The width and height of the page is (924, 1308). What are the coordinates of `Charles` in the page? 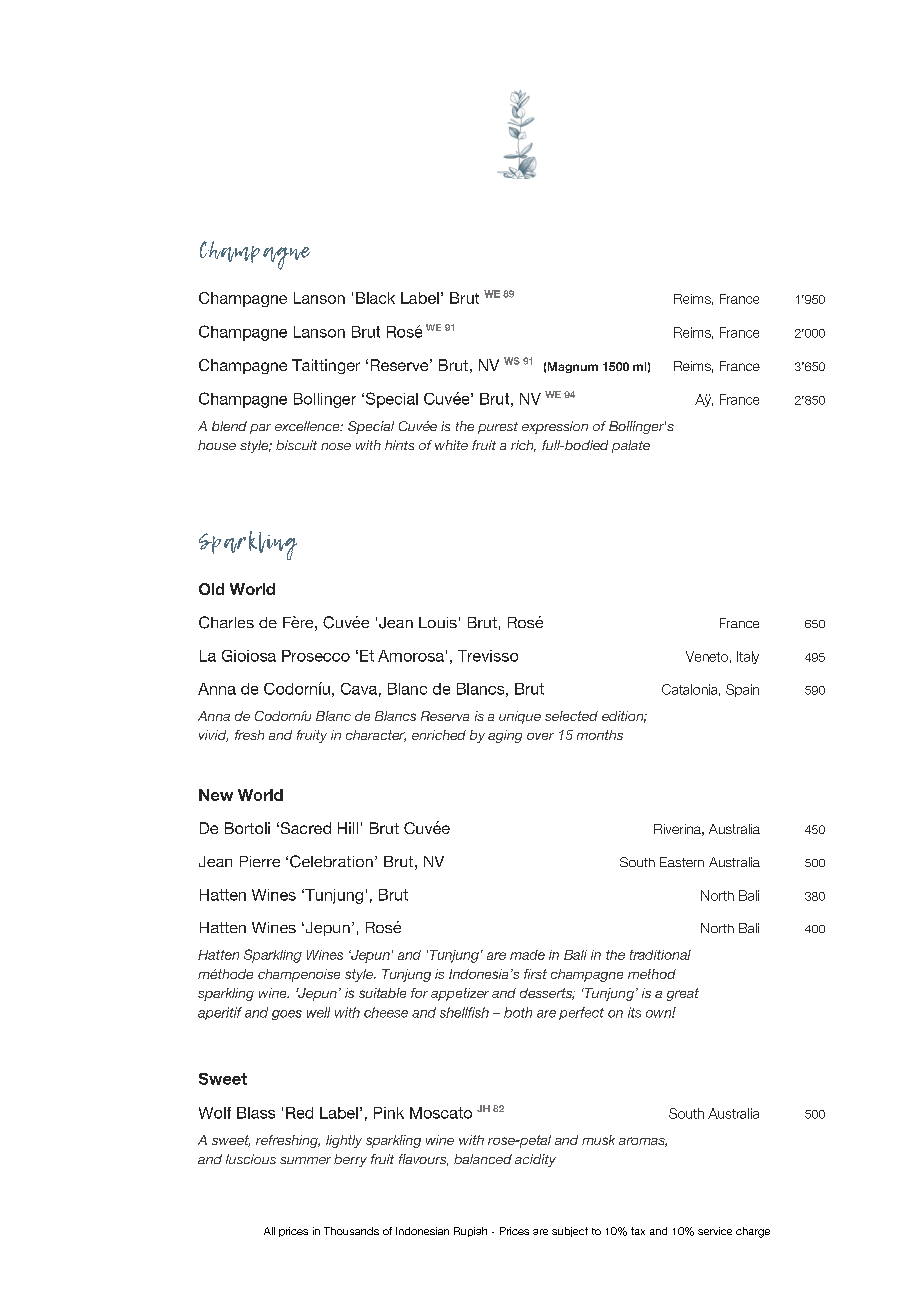 It's located at (226, 622).
